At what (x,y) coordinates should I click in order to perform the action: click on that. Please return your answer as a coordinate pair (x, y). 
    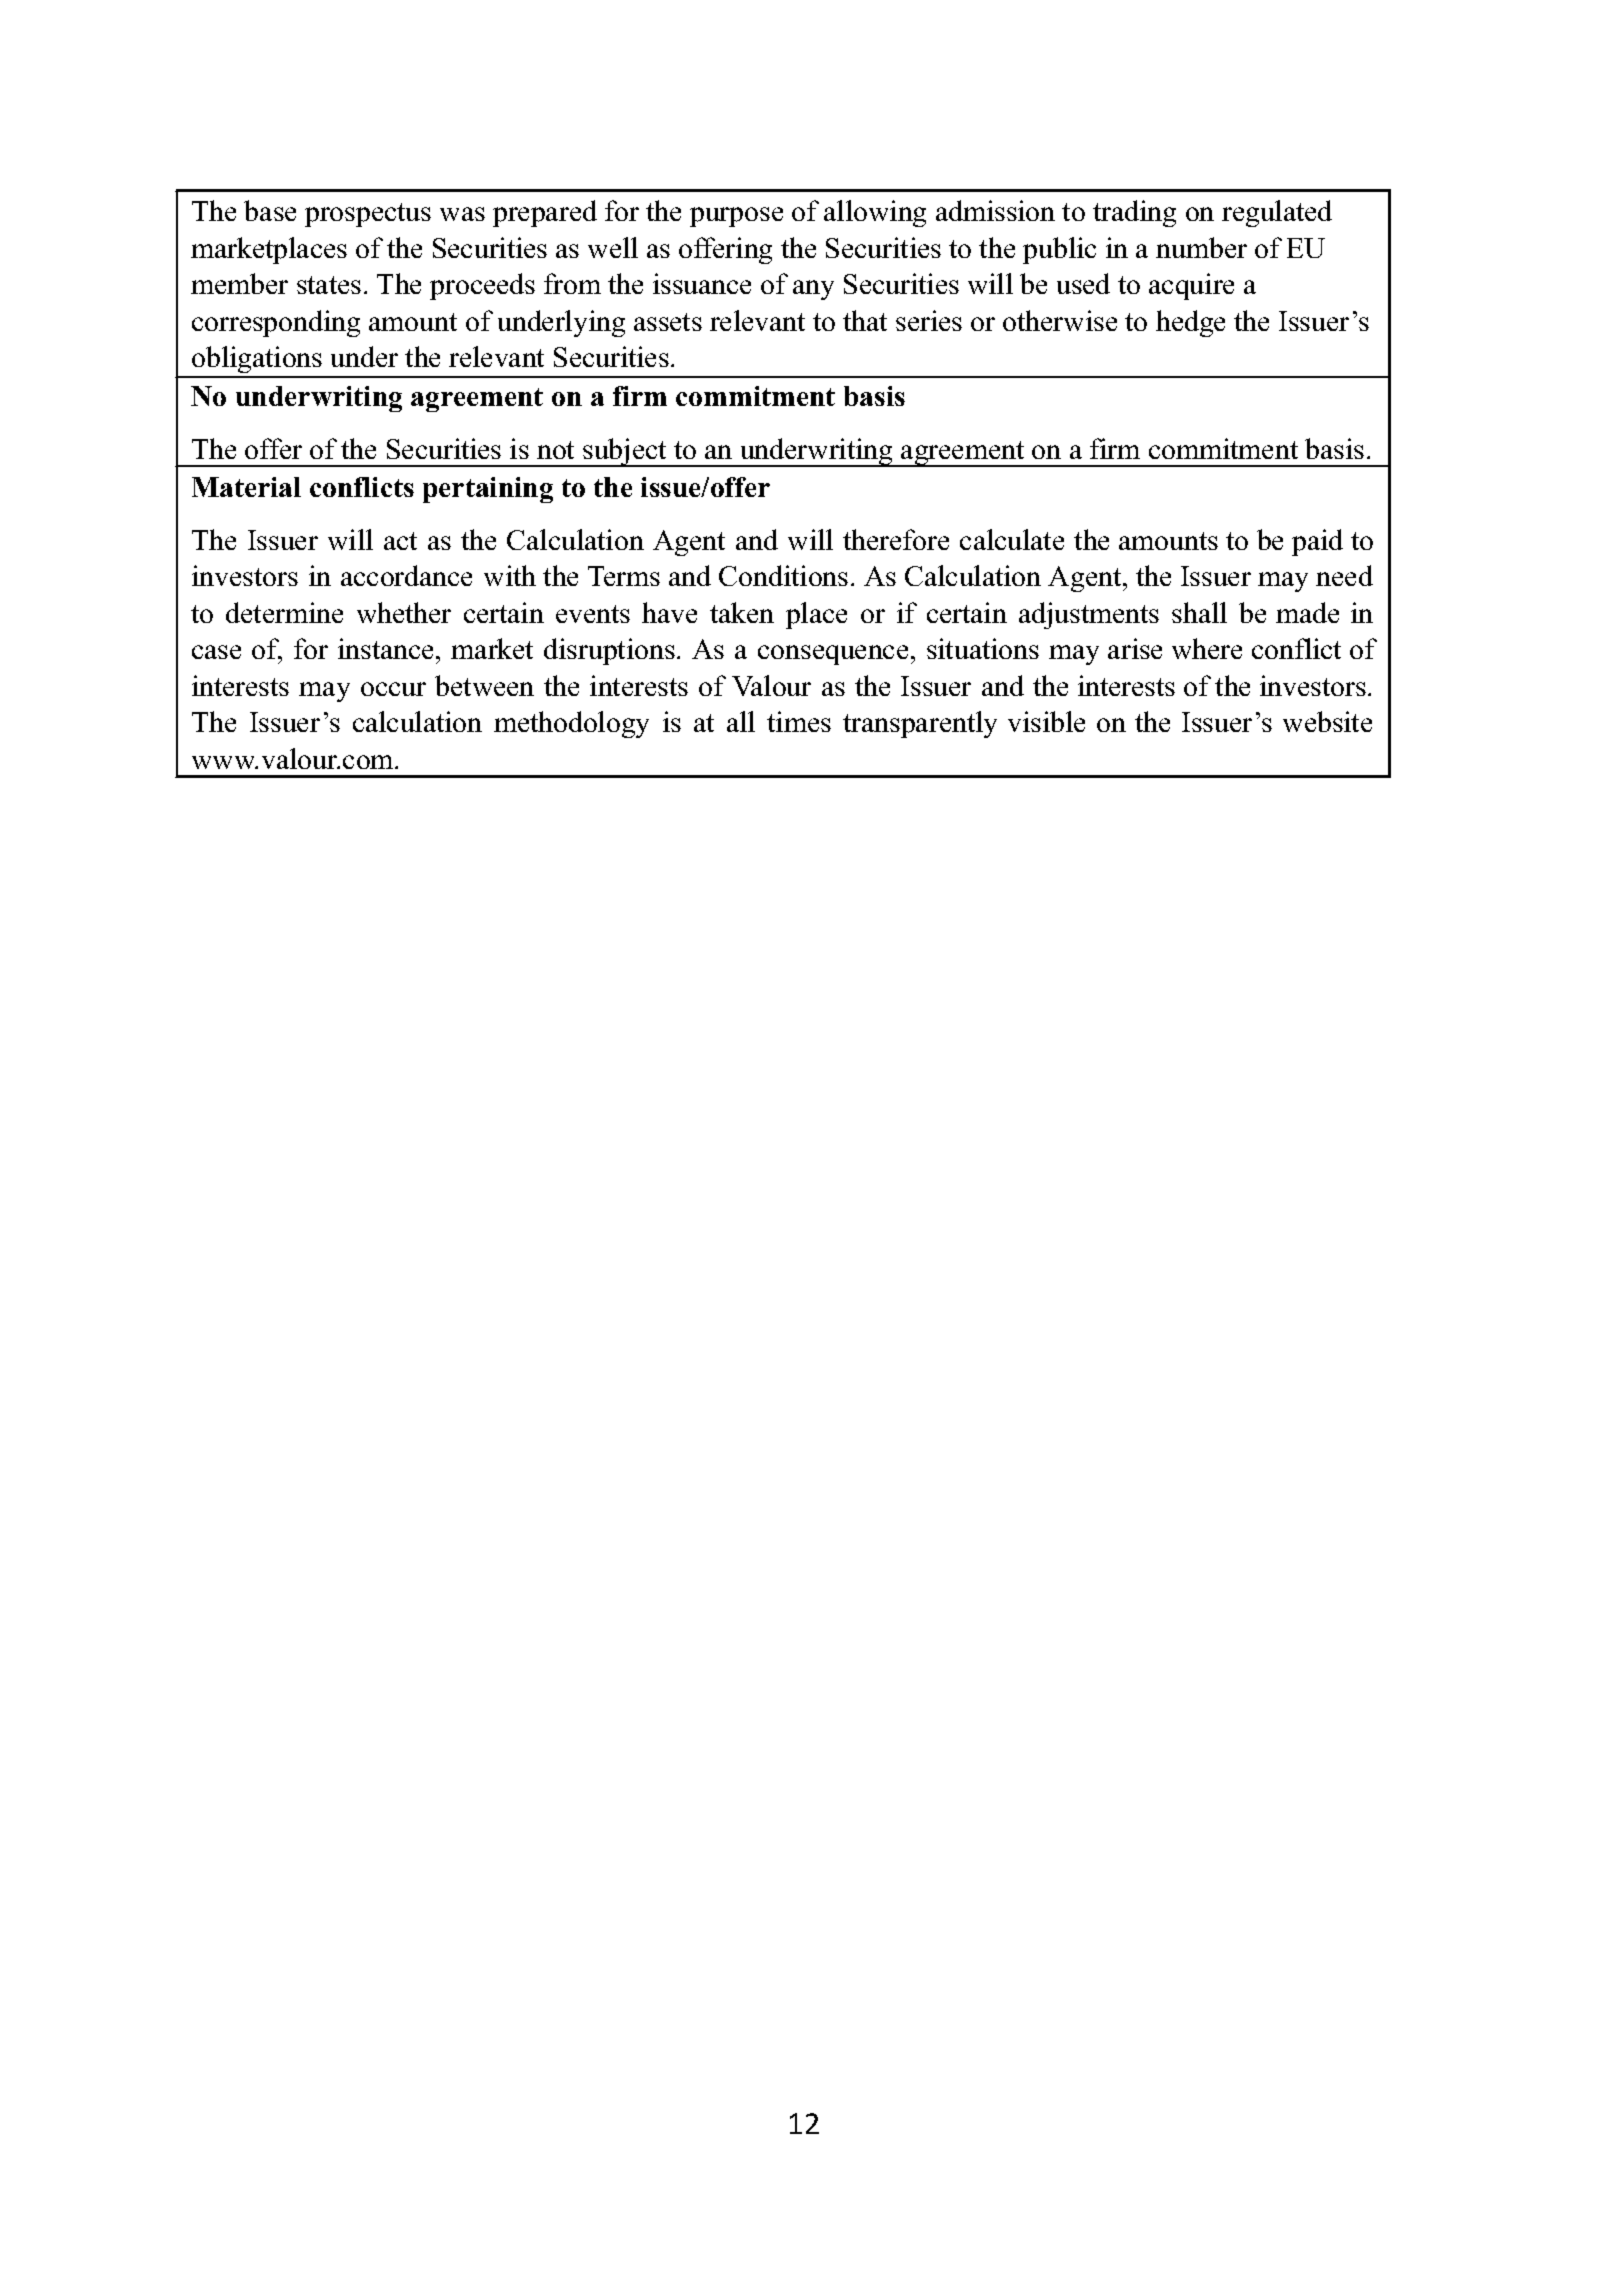
    Looking at the image, I should click on (865, 320).
